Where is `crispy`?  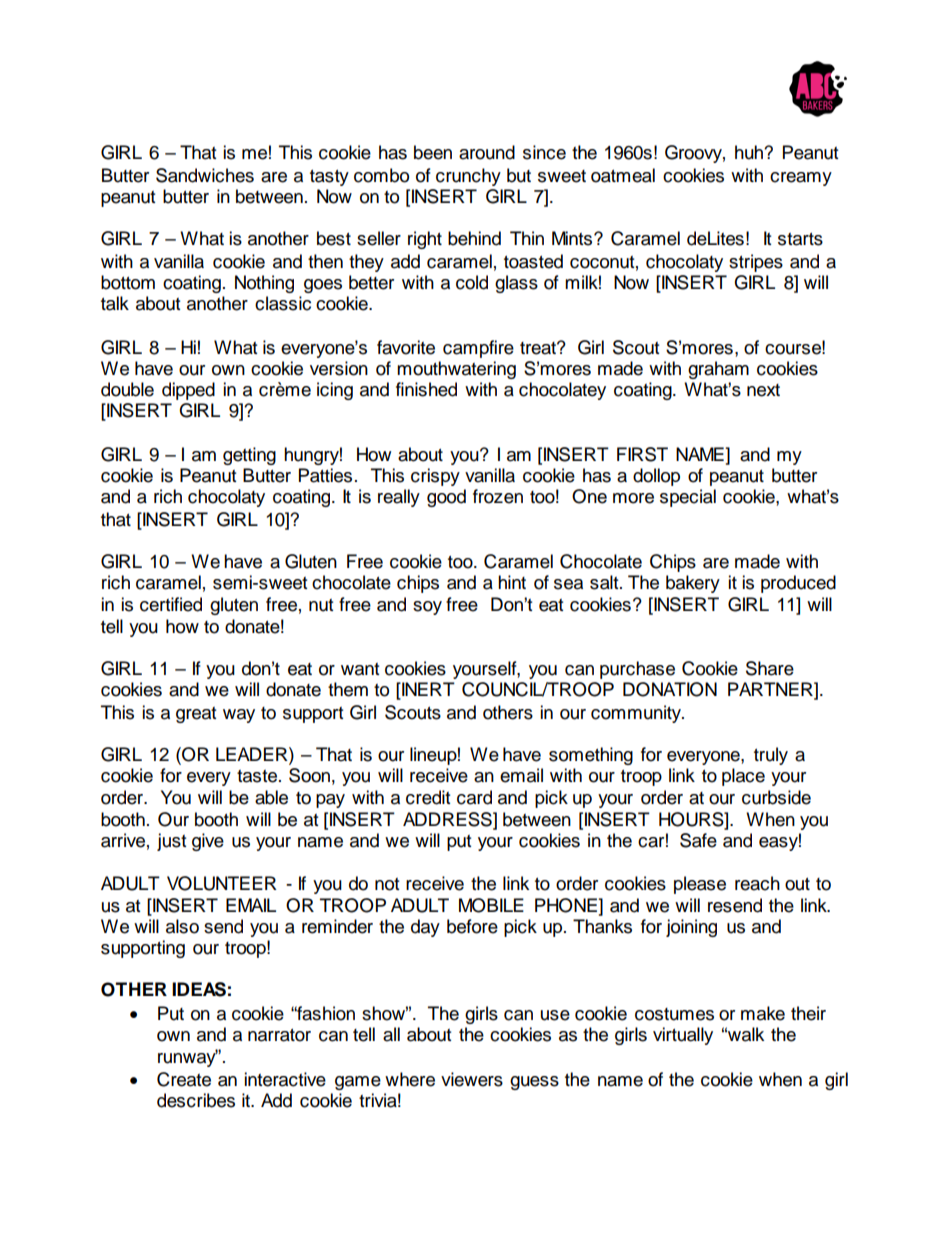 crispy is located at coordinates (435, 477).
